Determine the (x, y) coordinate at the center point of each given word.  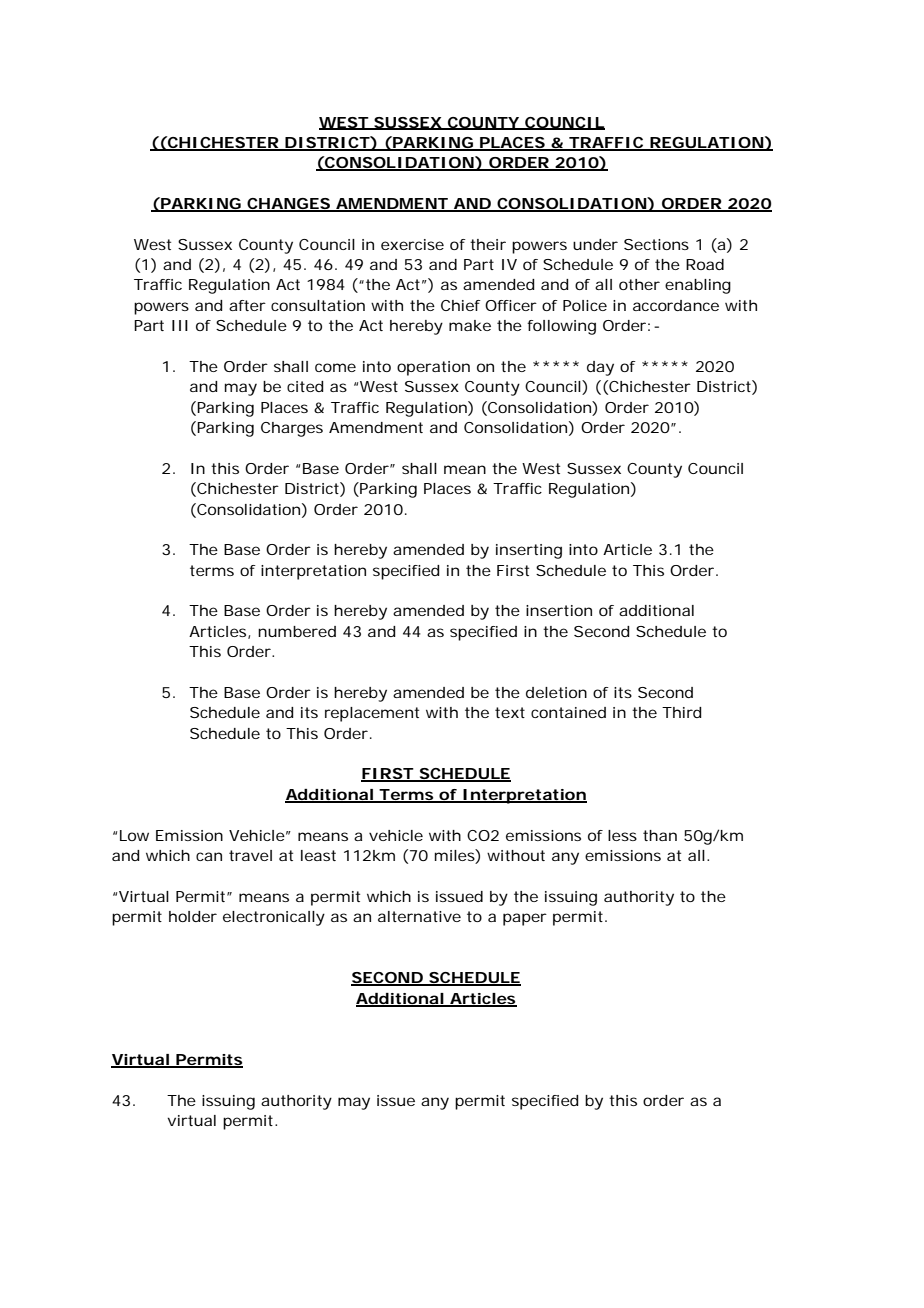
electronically (274, 918)
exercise (412, 244)
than (660, 835)
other (639, 284)
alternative (419, 916)
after (247, 305)
